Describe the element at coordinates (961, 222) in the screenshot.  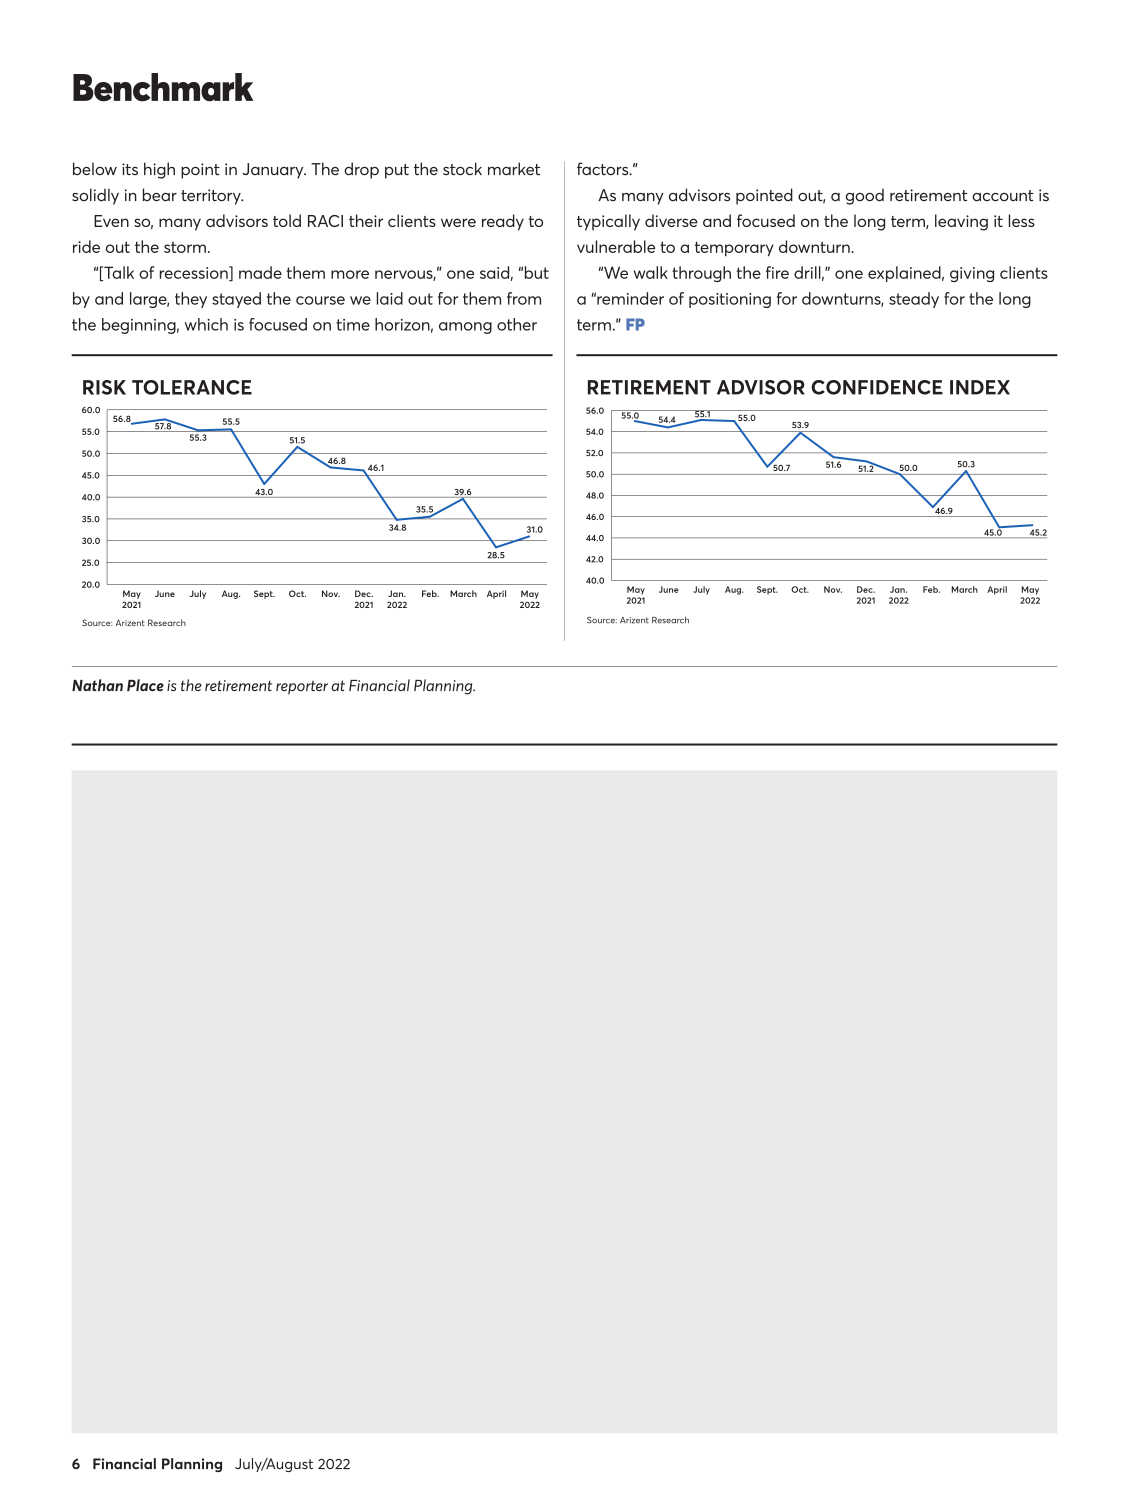
I see `leaving` at that location.
